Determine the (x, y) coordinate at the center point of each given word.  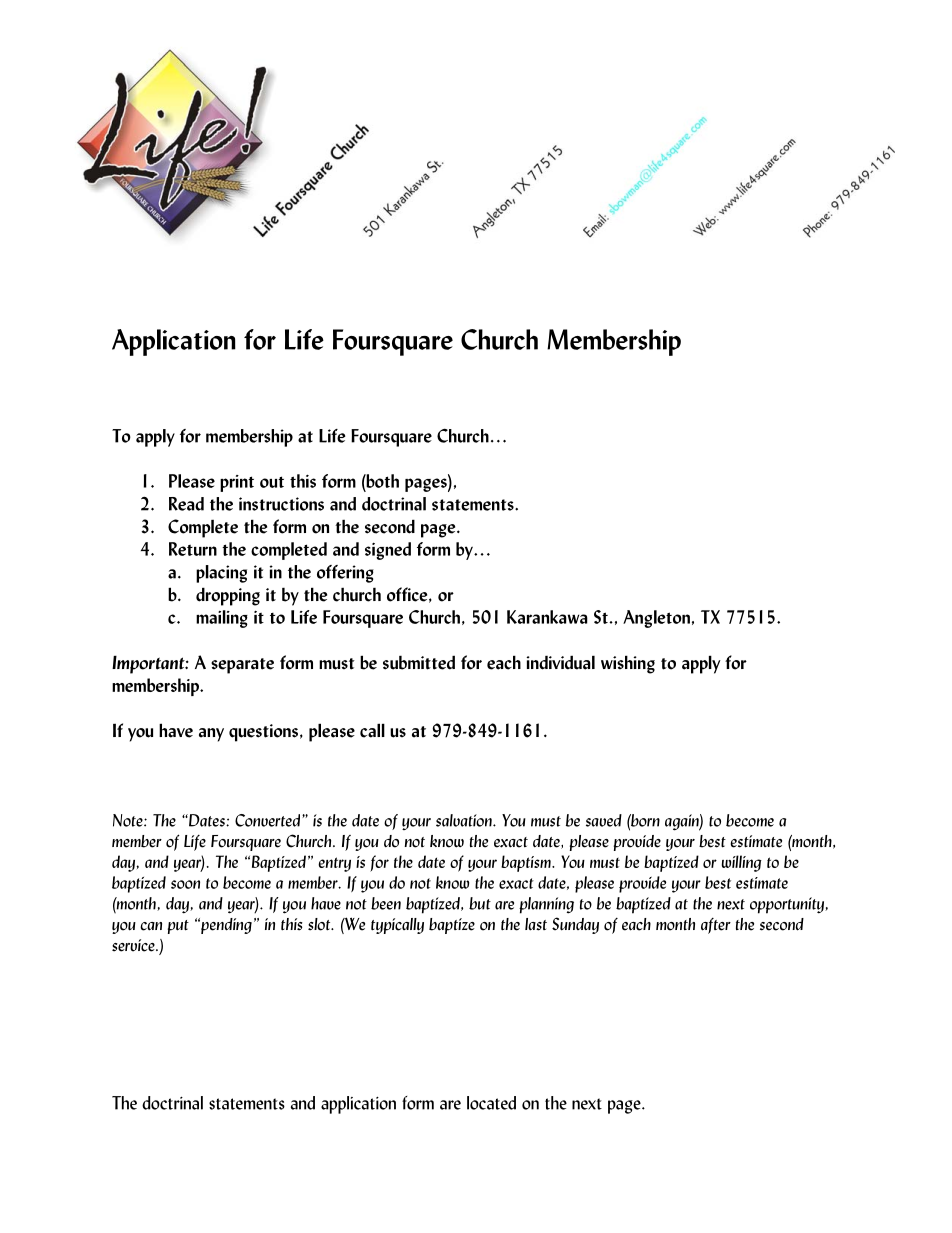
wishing (628, 664)
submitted (419, 662)
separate (242, 666)
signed (388, 551)
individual (560, 662)
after (716, 926)
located (491, 1103)
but (480, 903)
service (134, 945)
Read (186, 504)
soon (185, 884)
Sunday (575, 925)
